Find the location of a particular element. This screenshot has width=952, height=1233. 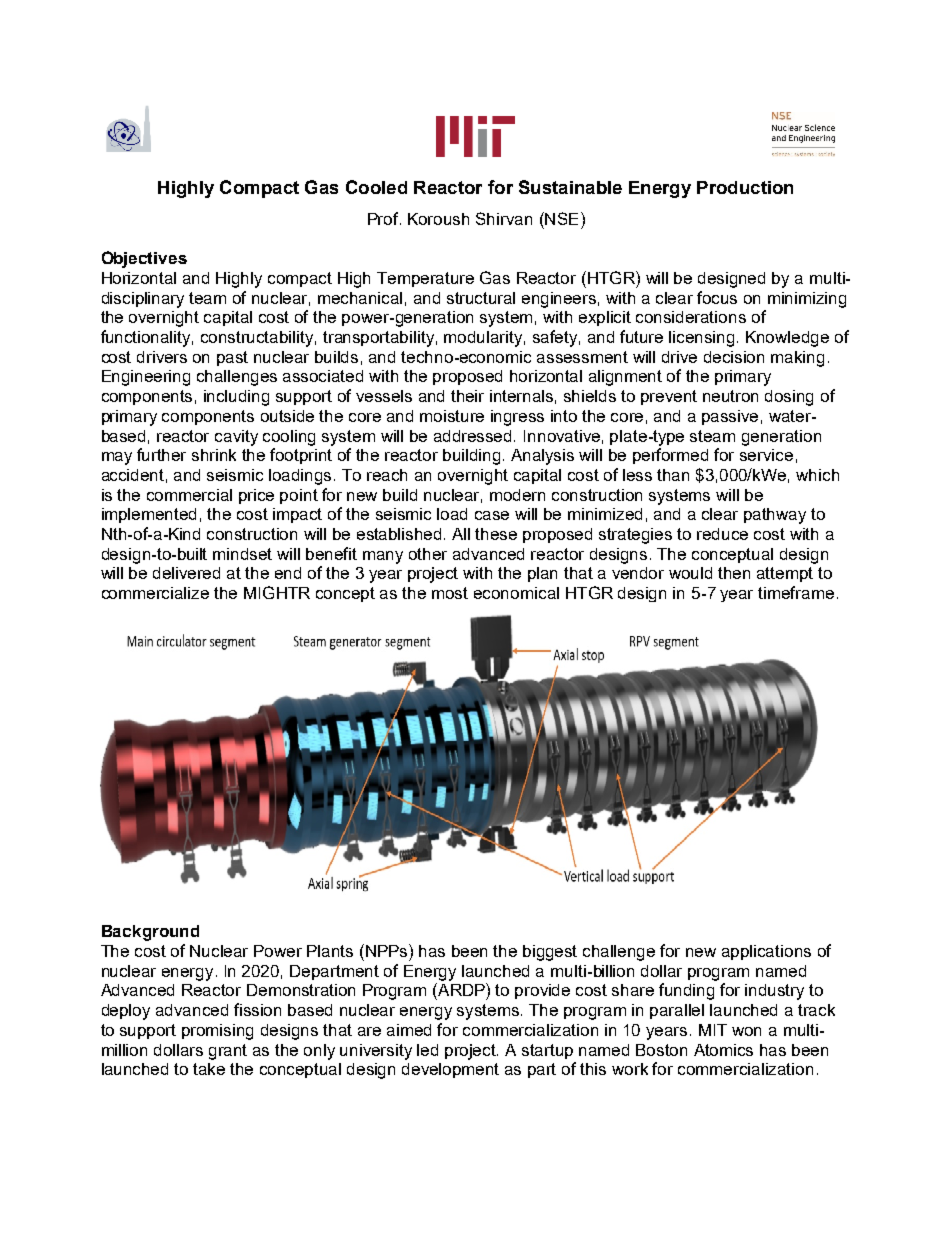

Production is located at coordinates (745, 187).
